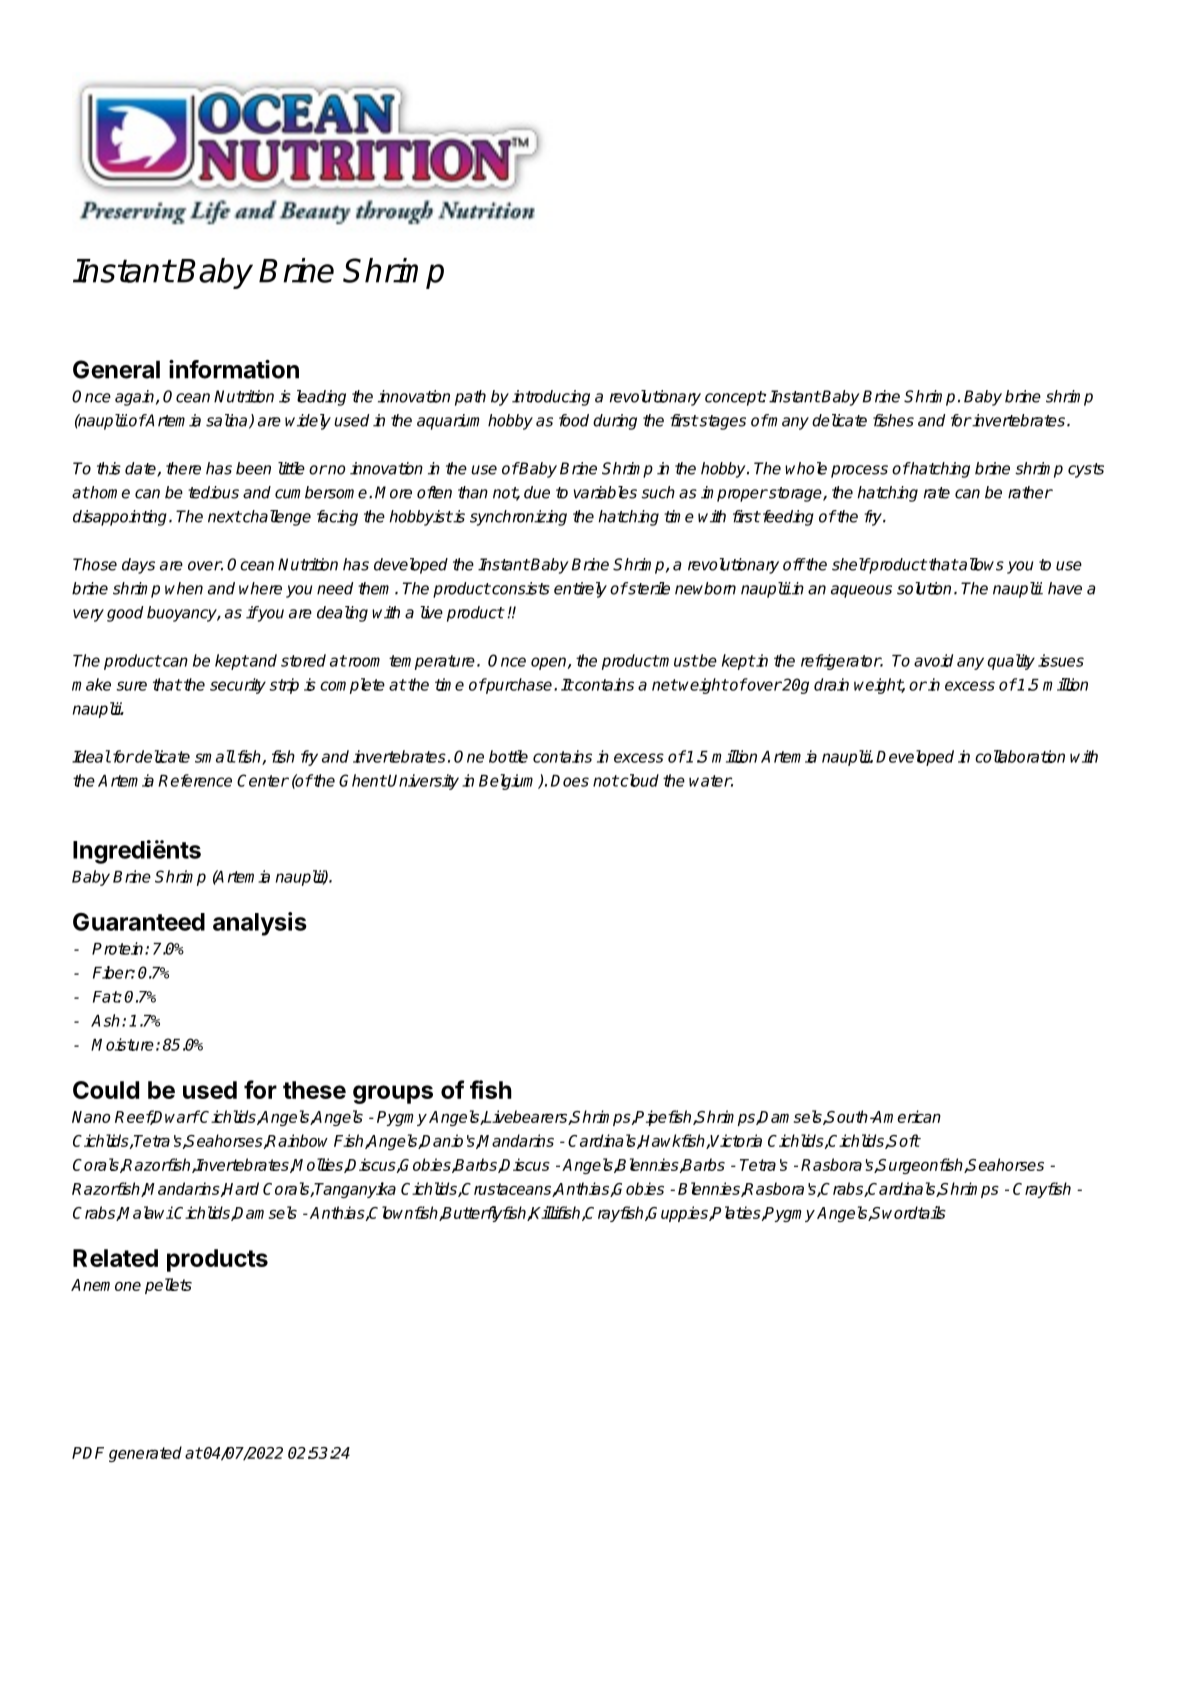 This screenshot has height=1685, width=1191. I want to click on Could, so click(106, 1090).
